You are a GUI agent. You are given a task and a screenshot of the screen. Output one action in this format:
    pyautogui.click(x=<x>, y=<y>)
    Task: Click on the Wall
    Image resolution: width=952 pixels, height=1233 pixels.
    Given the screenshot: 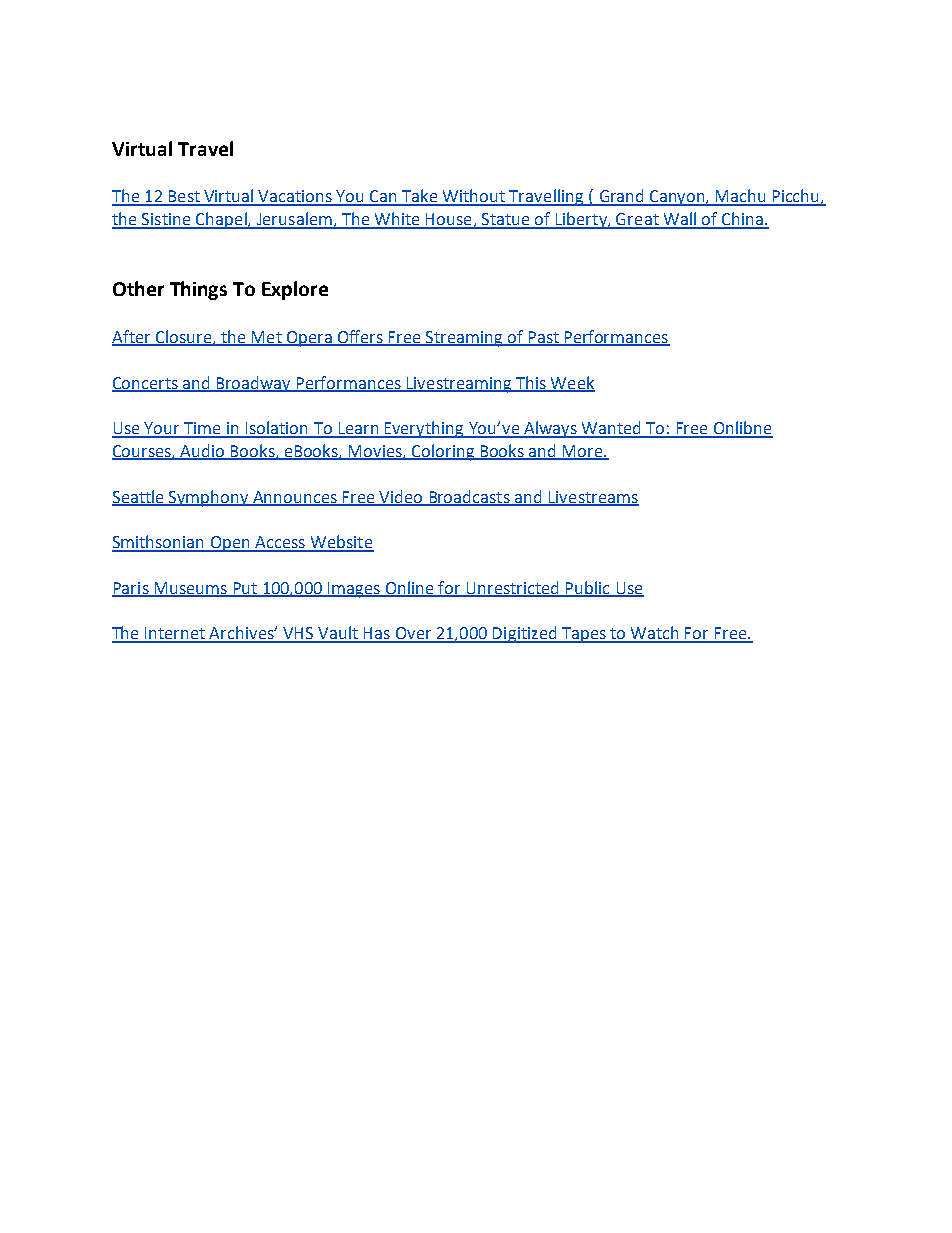 What is the action you would take?
    pyautogui.click(x=680, y=220)
